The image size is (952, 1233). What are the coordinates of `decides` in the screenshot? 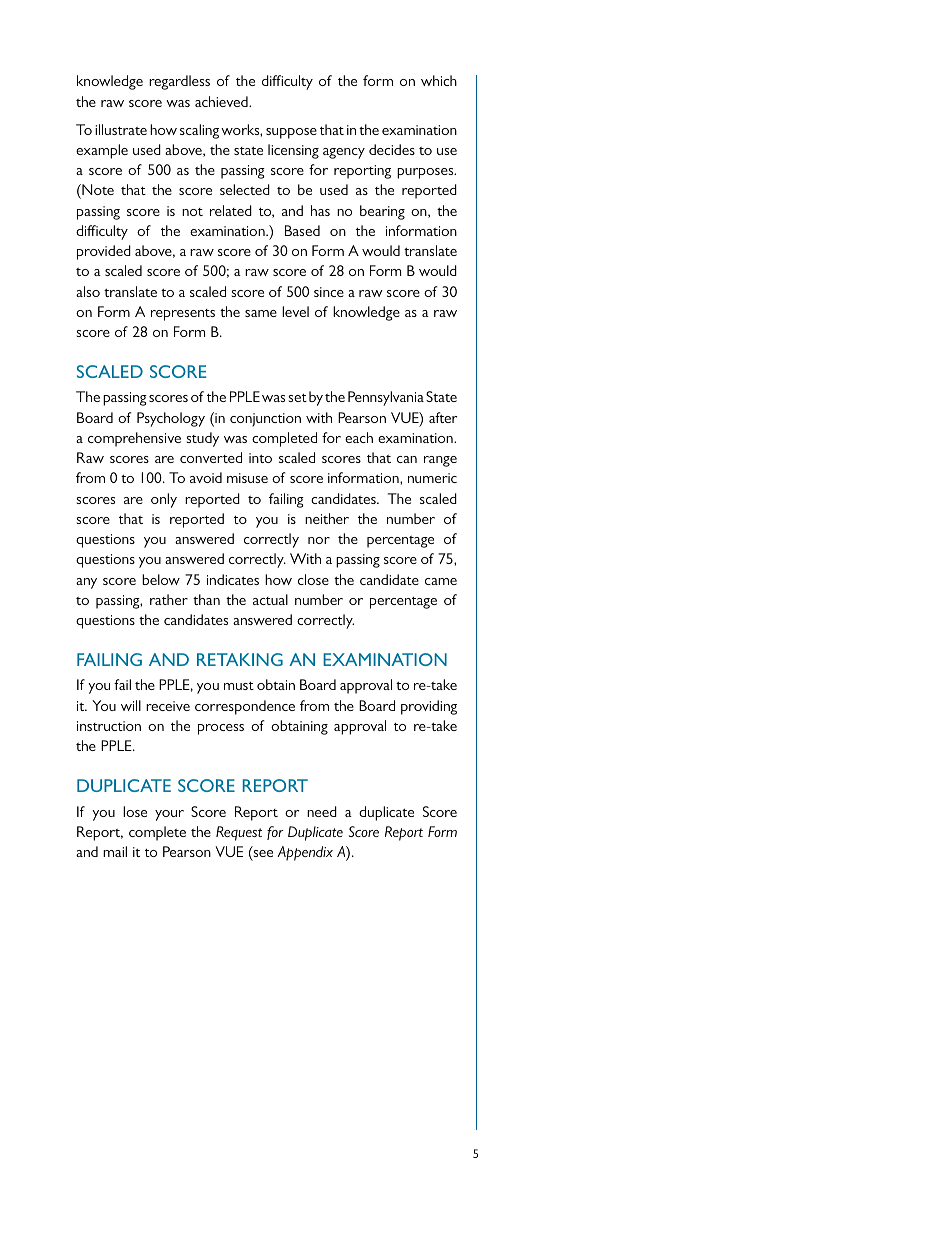 It's located at (392, 149).
